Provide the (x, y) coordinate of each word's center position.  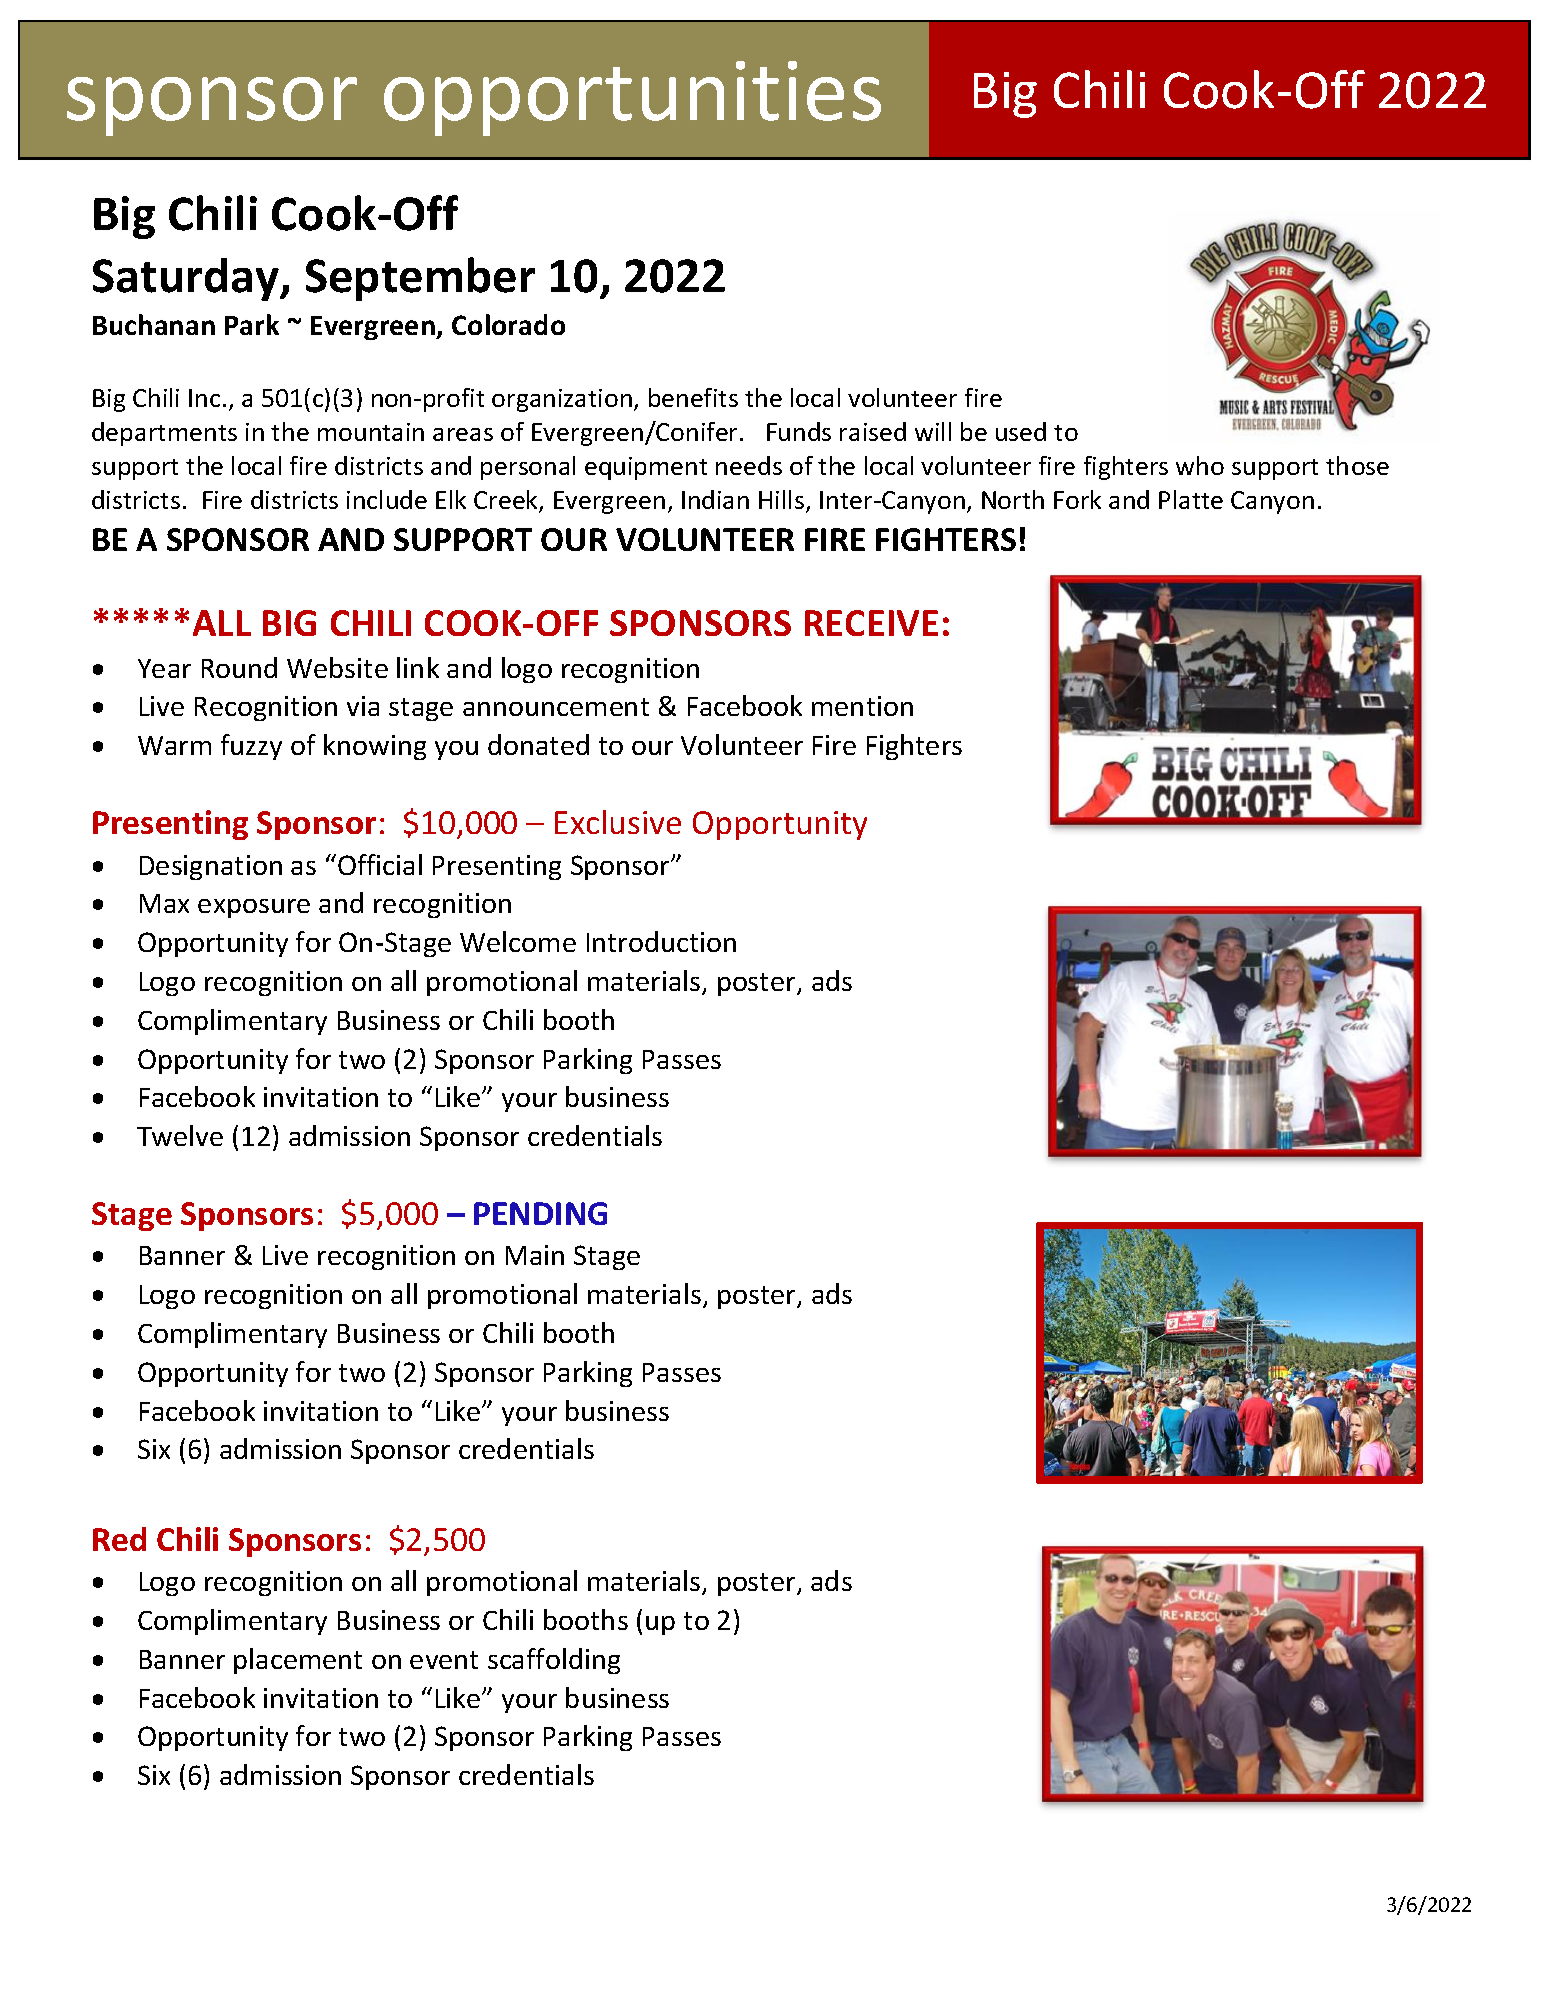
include (387, 499)
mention (862, 706)
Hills (781, 499)
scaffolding (554, 1661)
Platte (1191, 499)
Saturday (187, 279)
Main (535, 1255)
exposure (254, 908)
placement (298, 1661)
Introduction (661, 941)
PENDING (540, 1213)
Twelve (180, 1135)
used (1021, 431)
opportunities (632, 98)
